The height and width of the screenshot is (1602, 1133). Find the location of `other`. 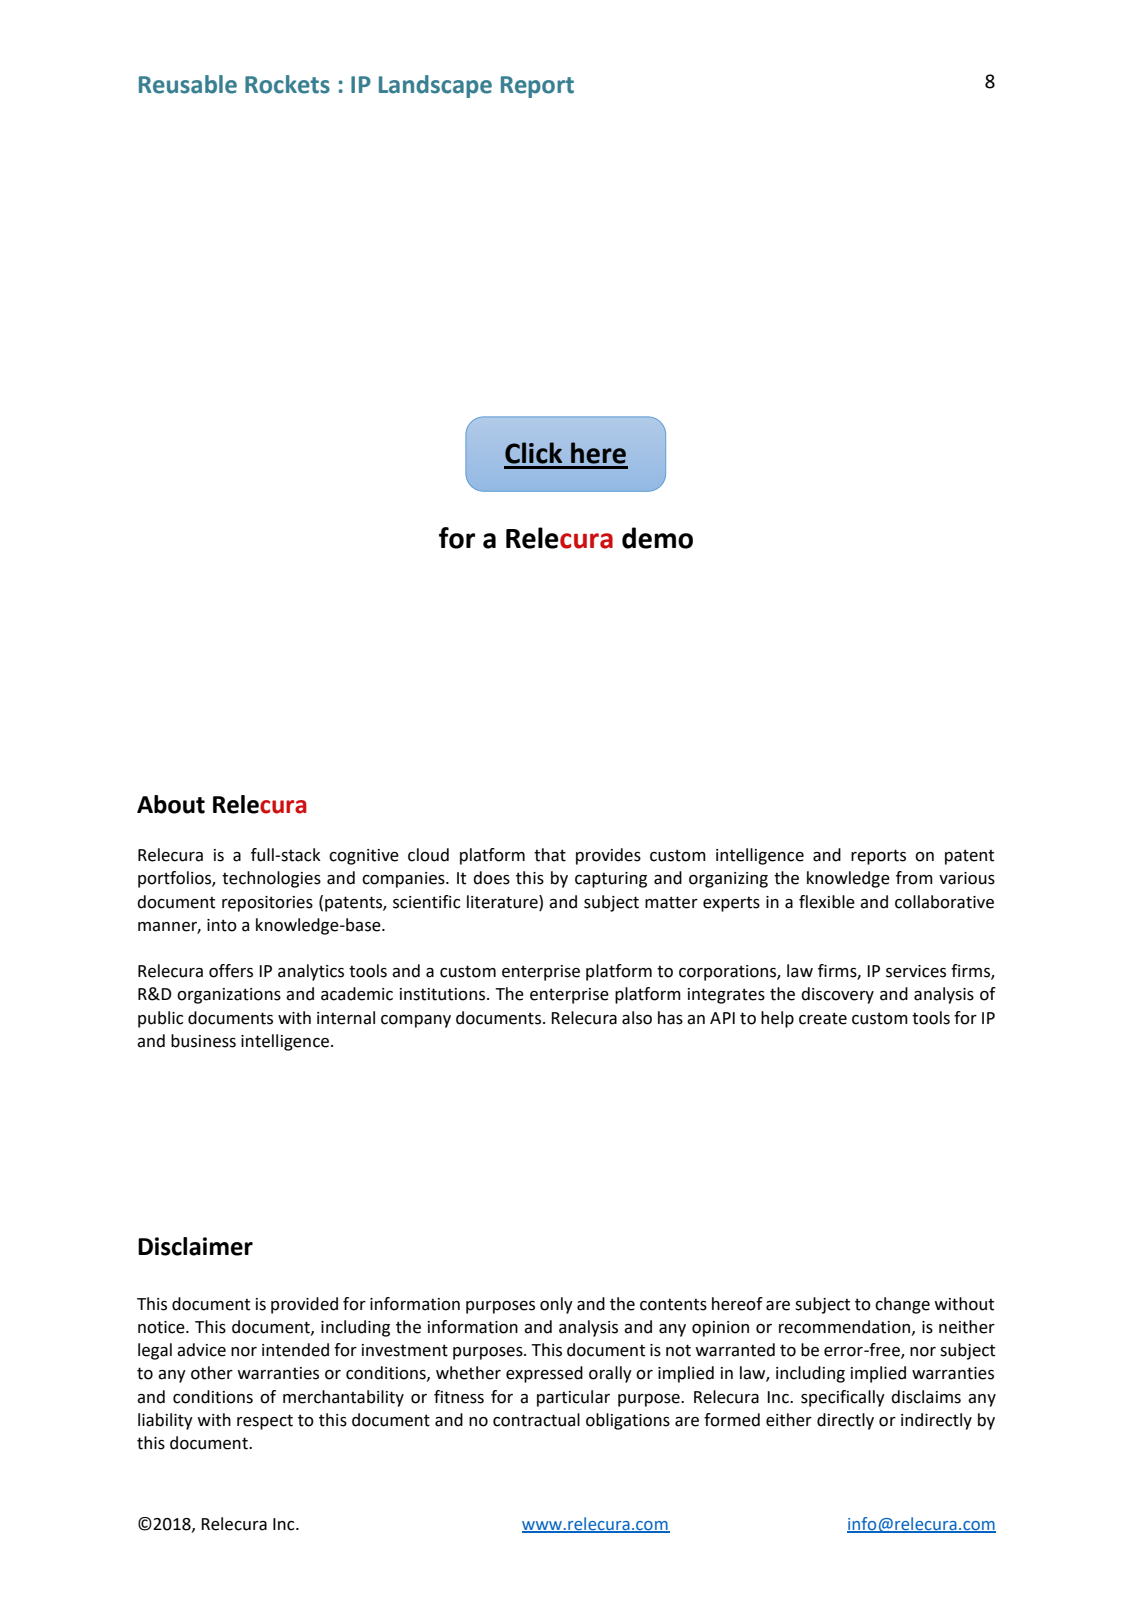

other is located at coordinates (212, 1373).
